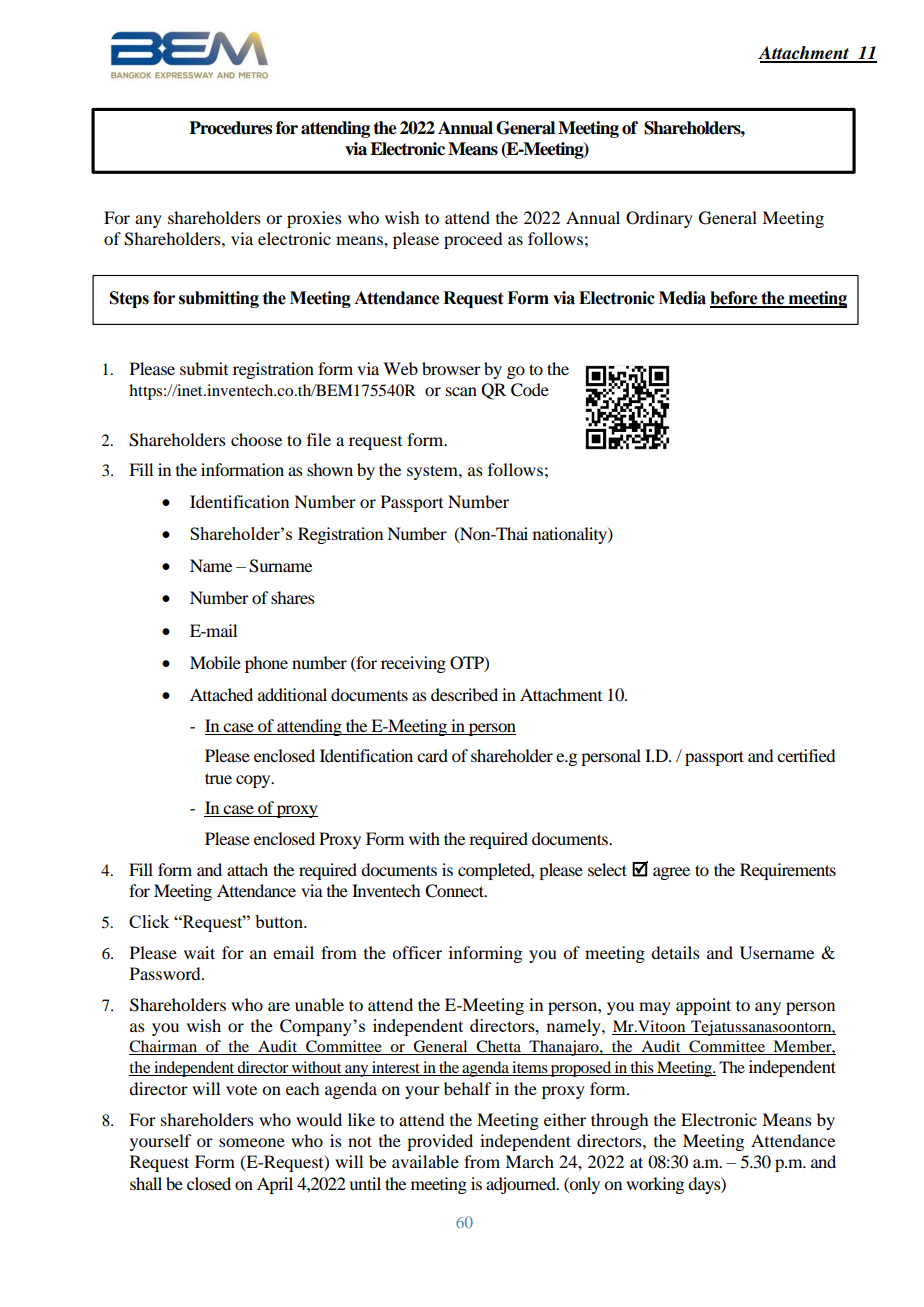 This screenshot has height=1307, width=924. Describe the element at coordinates (464, 694) in the screenshot. I see `described` at that location.
